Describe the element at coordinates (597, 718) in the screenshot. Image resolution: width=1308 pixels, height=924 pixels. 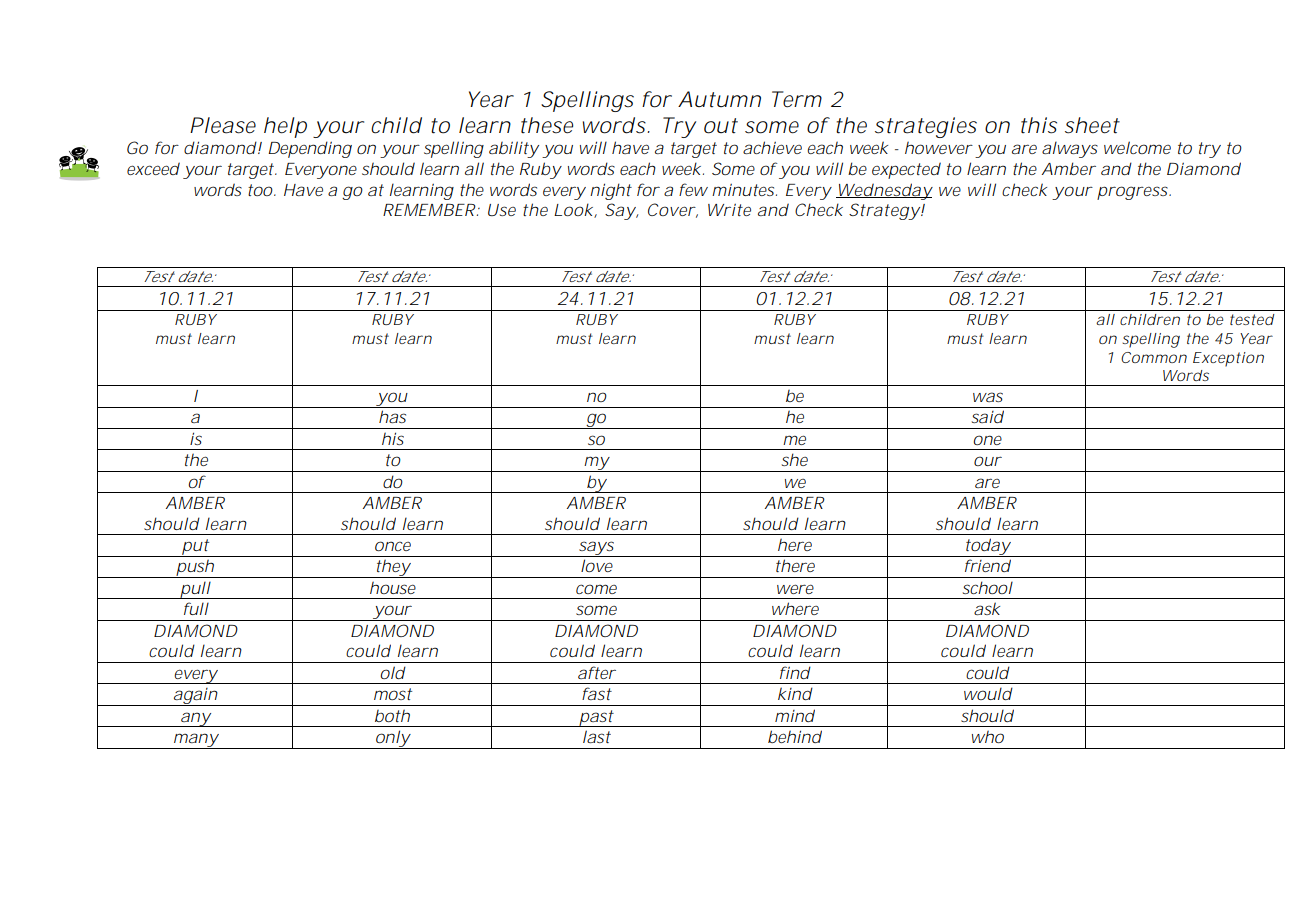
I see `past` at that location.
